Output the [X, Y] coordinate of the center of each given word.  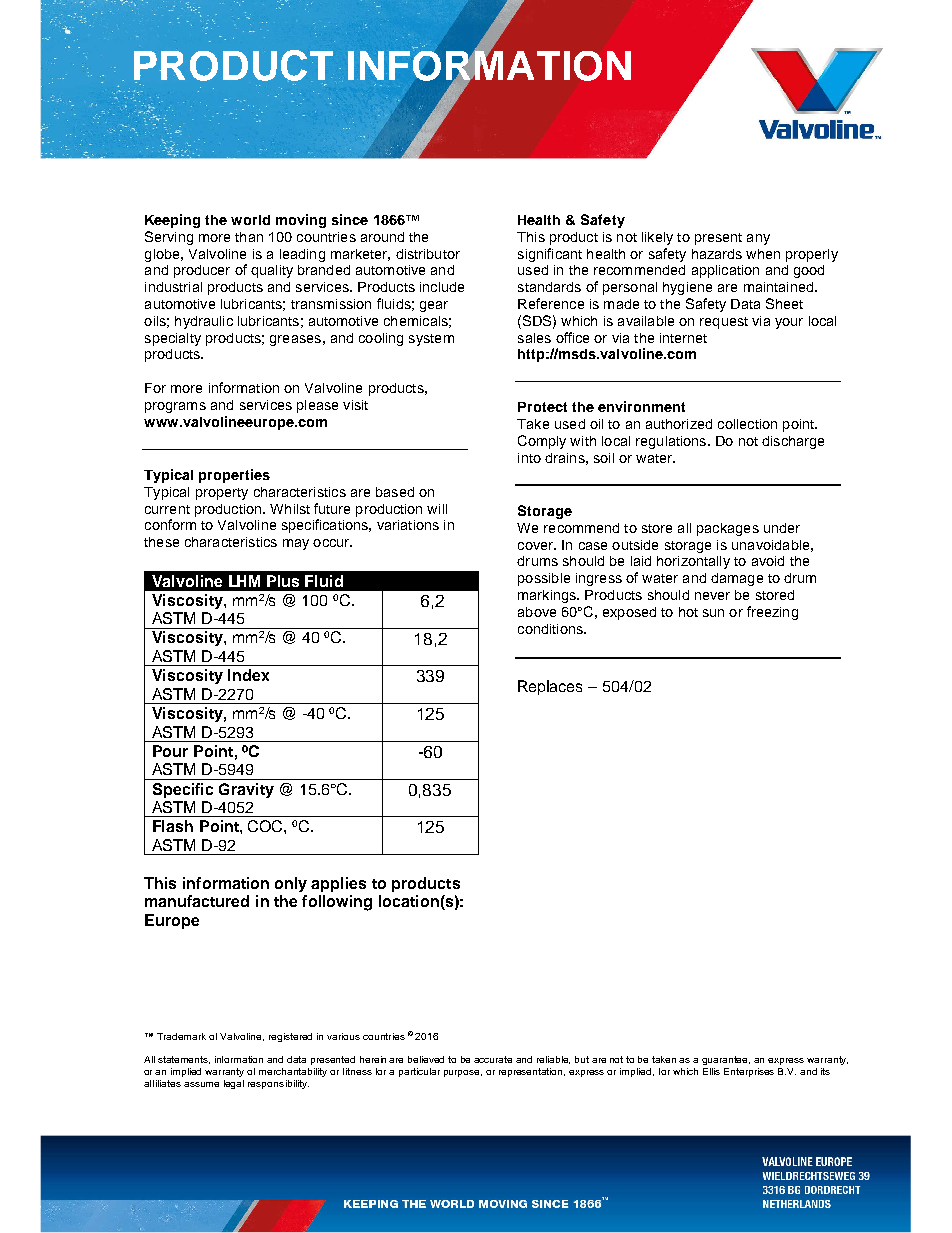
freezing [772, 613]
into [529, 458]
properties [234, 476]
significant [550, 255]
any [758, 239]
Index [248, 675]
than [249, 237]
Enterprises [749, 1072]
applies [338, 884]
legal [234, 1084]
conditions [551, 629]
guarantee [726, 1060]
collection [747, 424]
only [291, 884]
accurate [493, 1059]
